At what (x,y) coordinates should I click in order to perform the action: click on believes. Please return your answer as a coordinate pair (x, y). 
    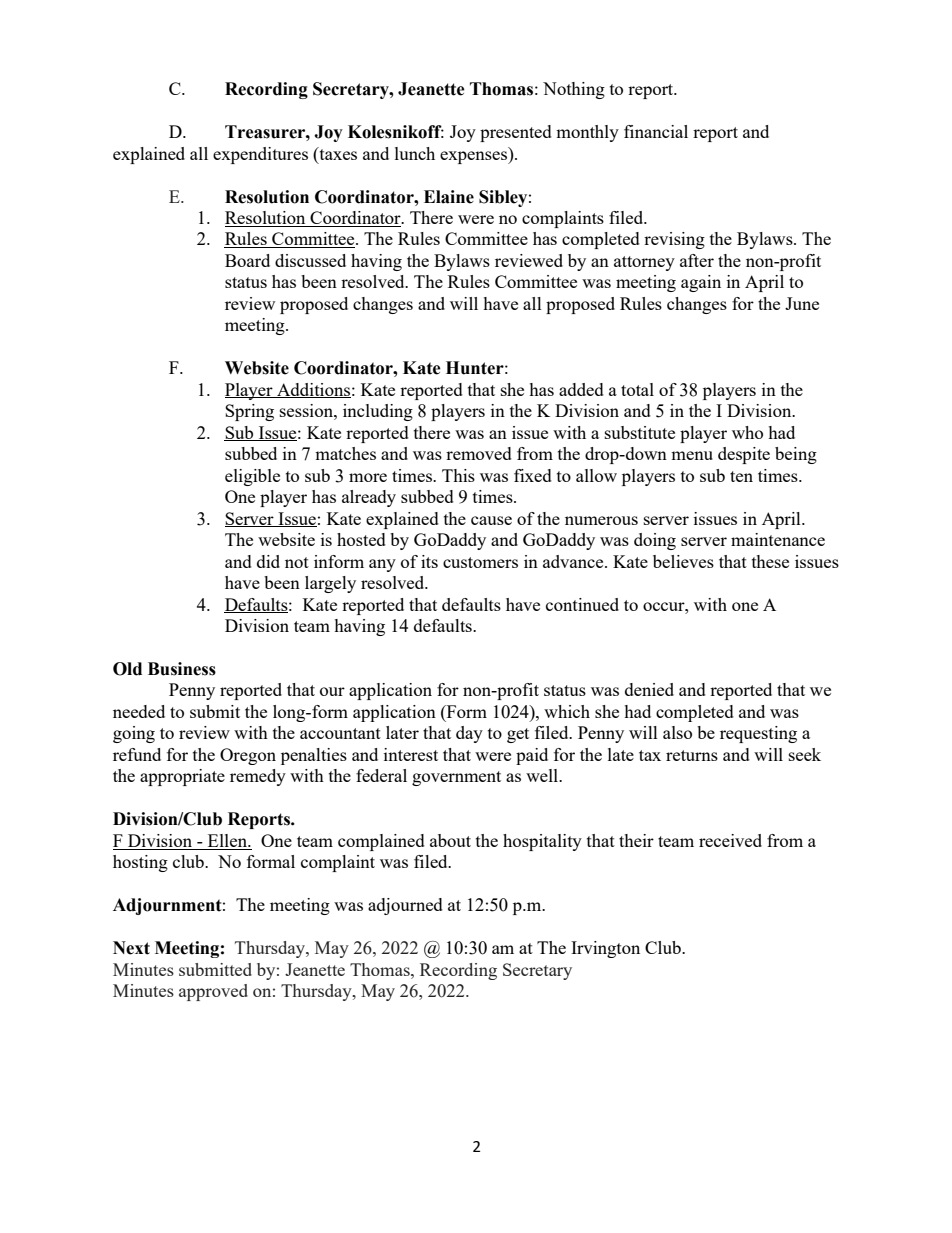
    Looking at the image, I should click on (683, 561).
